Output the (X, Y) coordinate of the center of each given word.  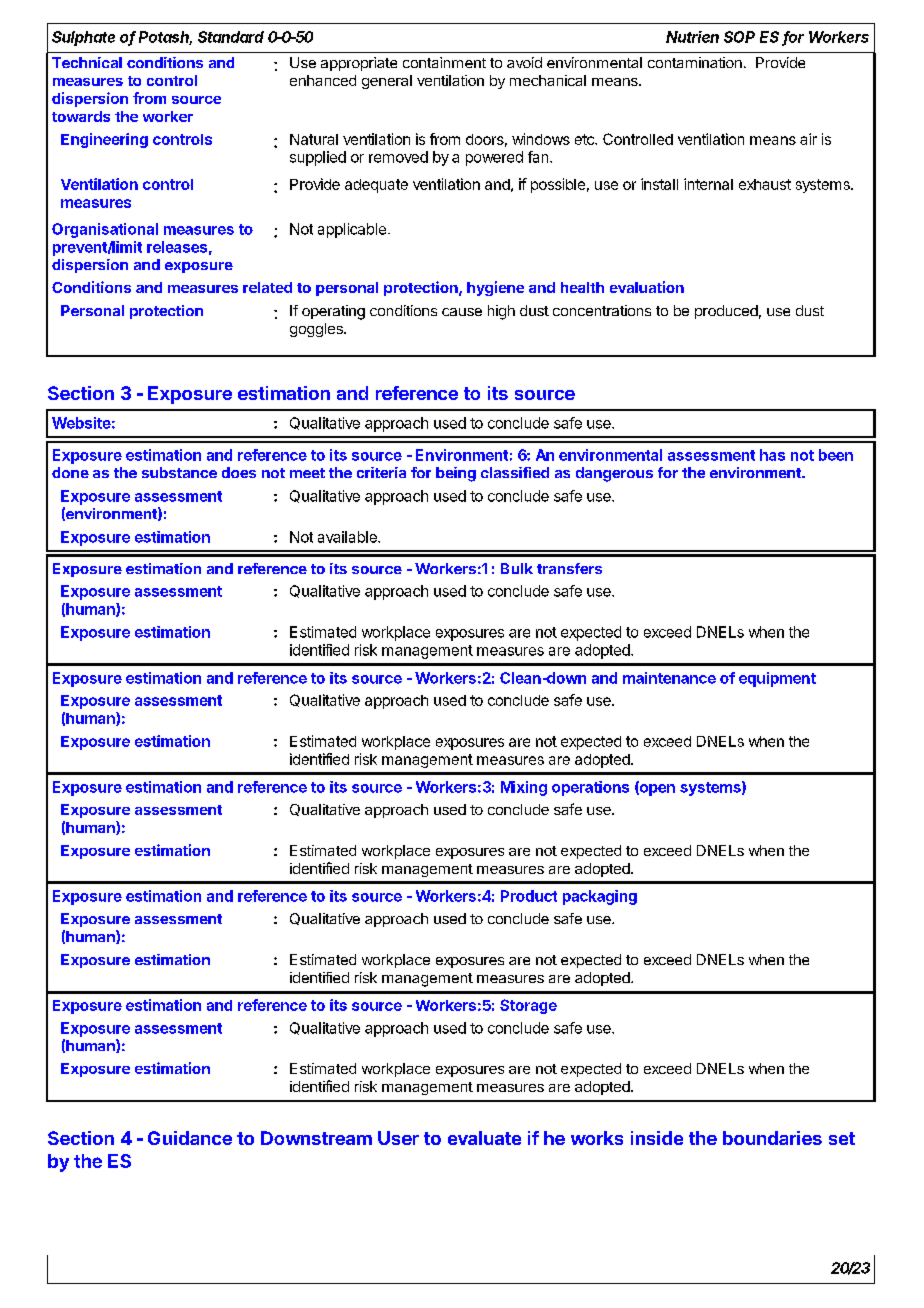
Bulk (517, 568)
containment (444, 62)
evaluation (647, 287)
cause (462, 312)
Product (529, 896)
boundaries (772, 1138)
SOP (739, 37)
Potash (165, 38)
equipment (777, 679)
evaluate (484, 1138)
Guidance (190, 1138)
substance (179, 472)
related (267, 287)
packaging (600, 897)
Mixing (524, 788)
